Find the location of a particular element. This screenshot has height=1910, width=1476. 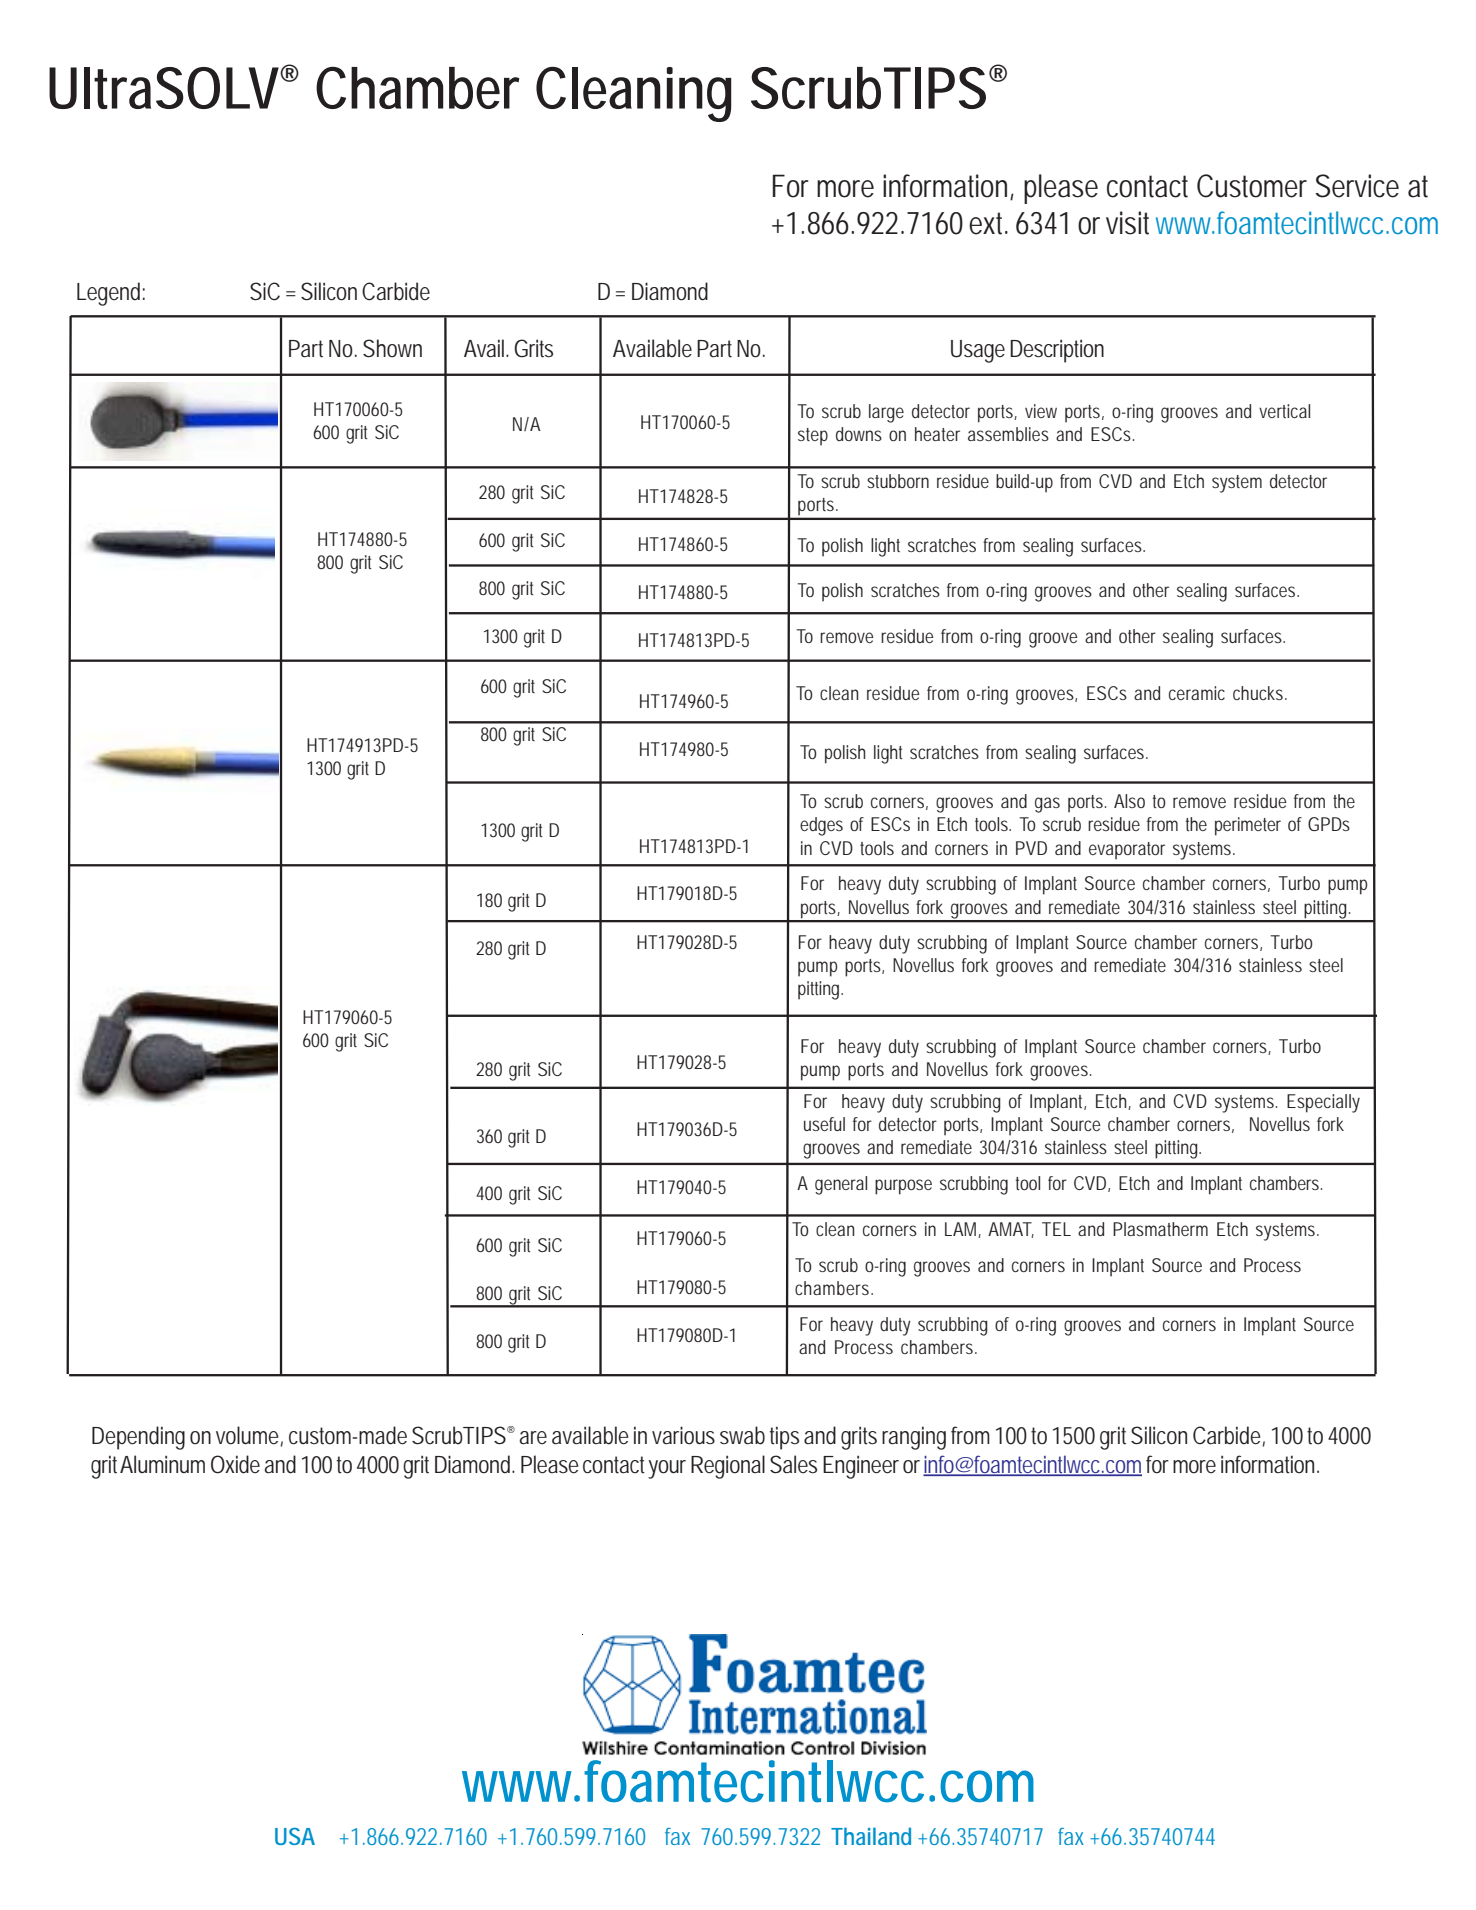

general is located at coordinates (841, 1185).
